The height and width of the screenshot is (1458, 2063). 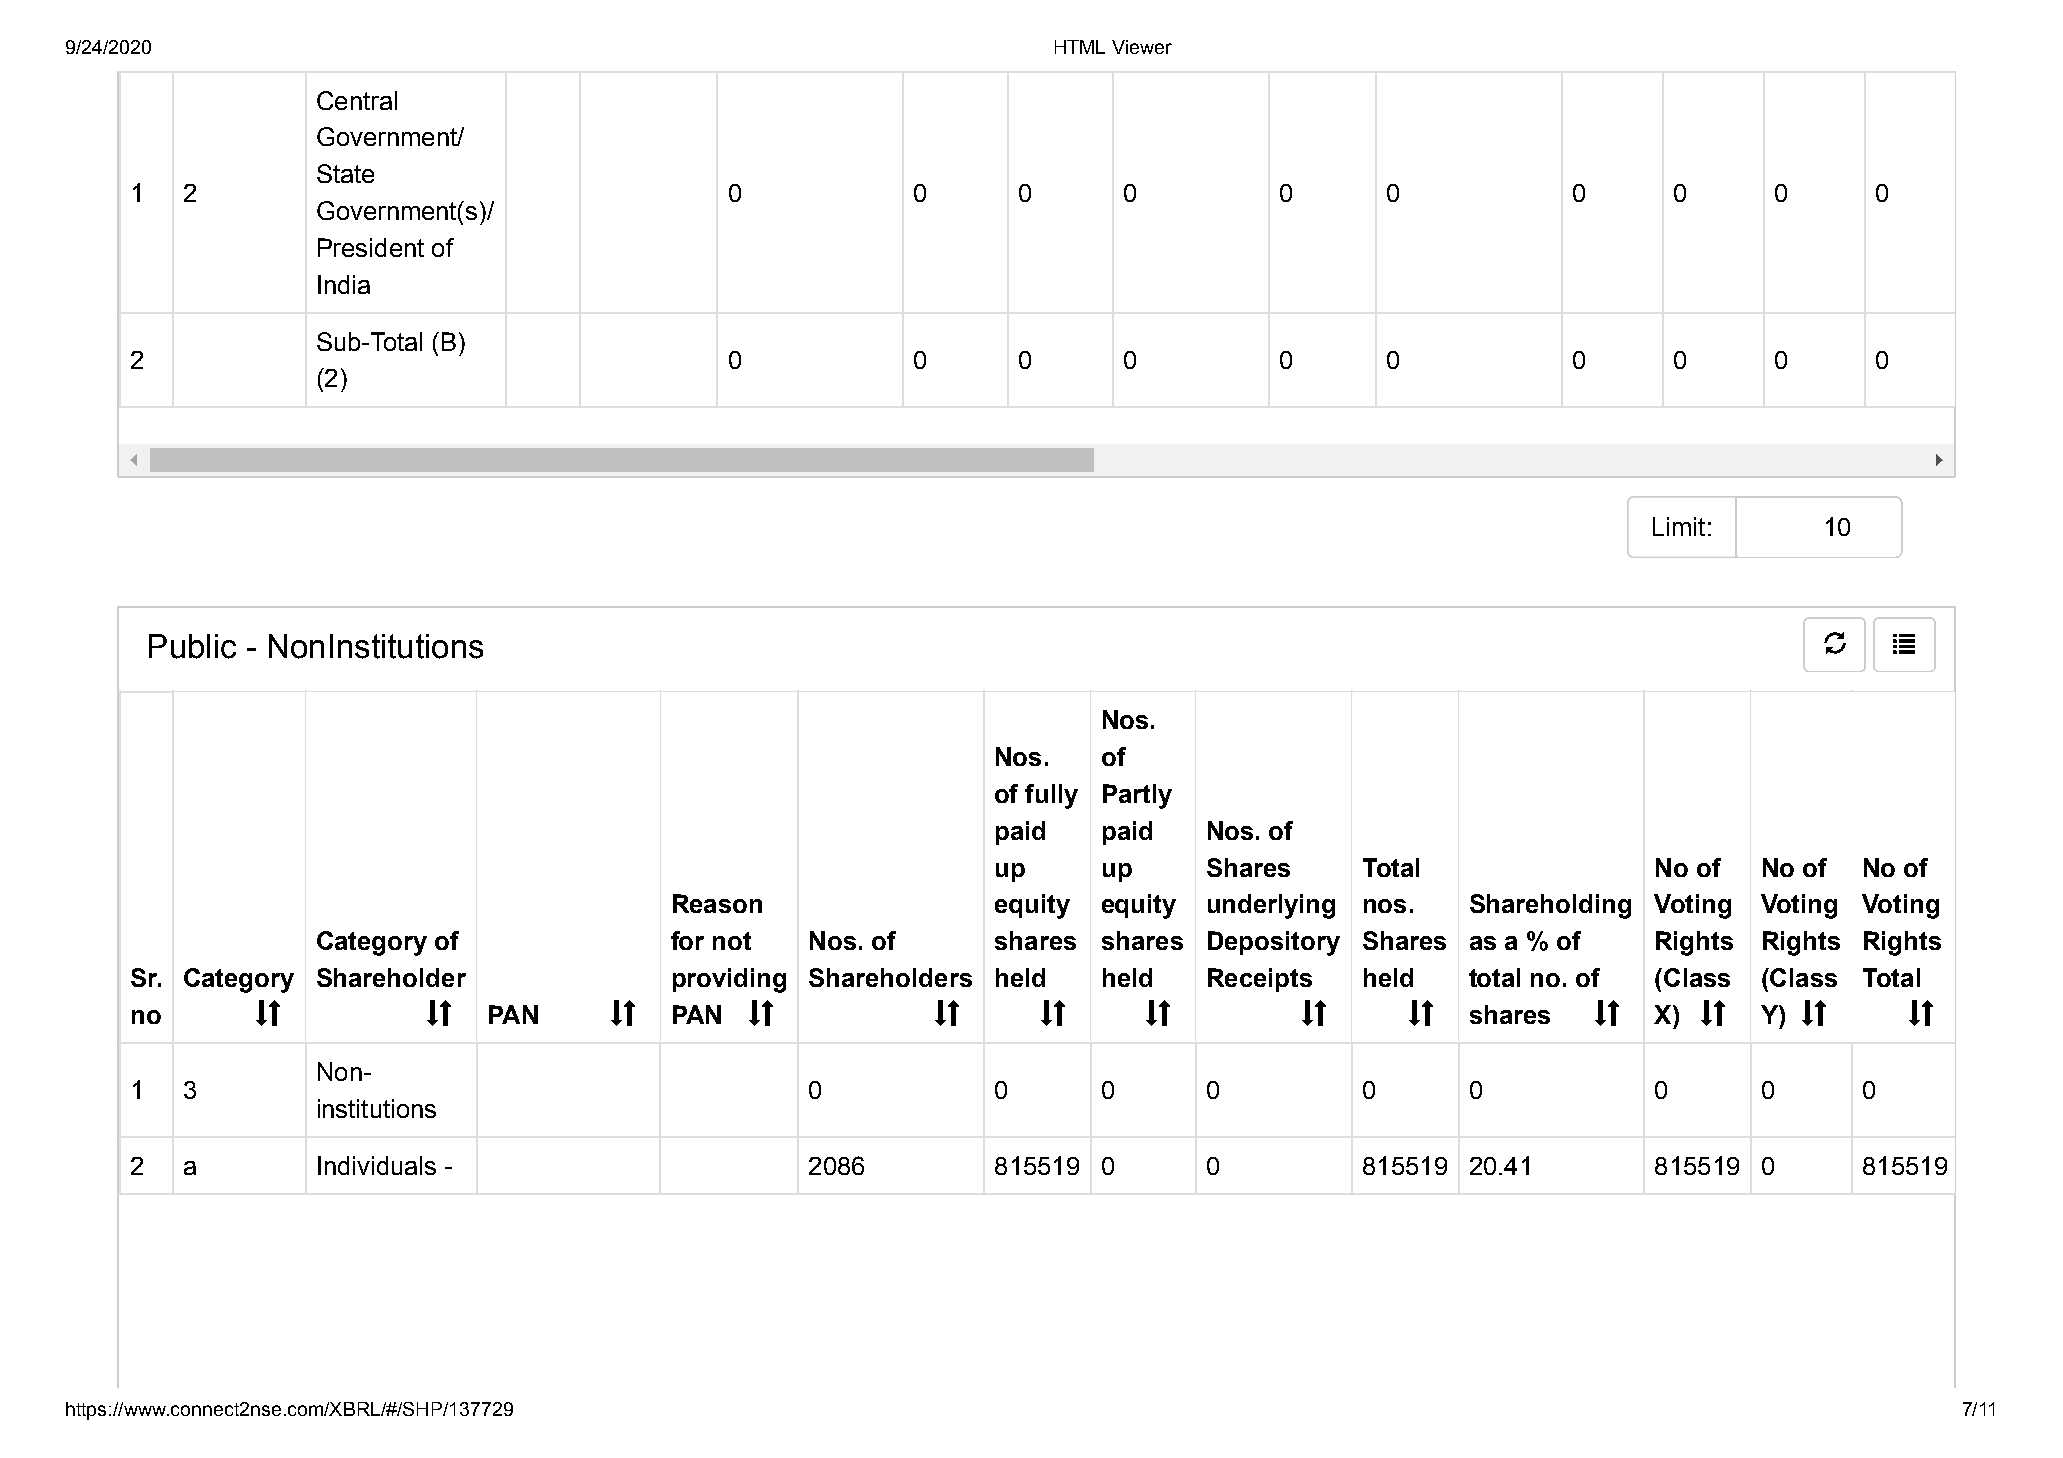 What do you see at coordinates (1260, 980) in the screenshot?
I see `Receipts` at bounding box center [1260, 980].
